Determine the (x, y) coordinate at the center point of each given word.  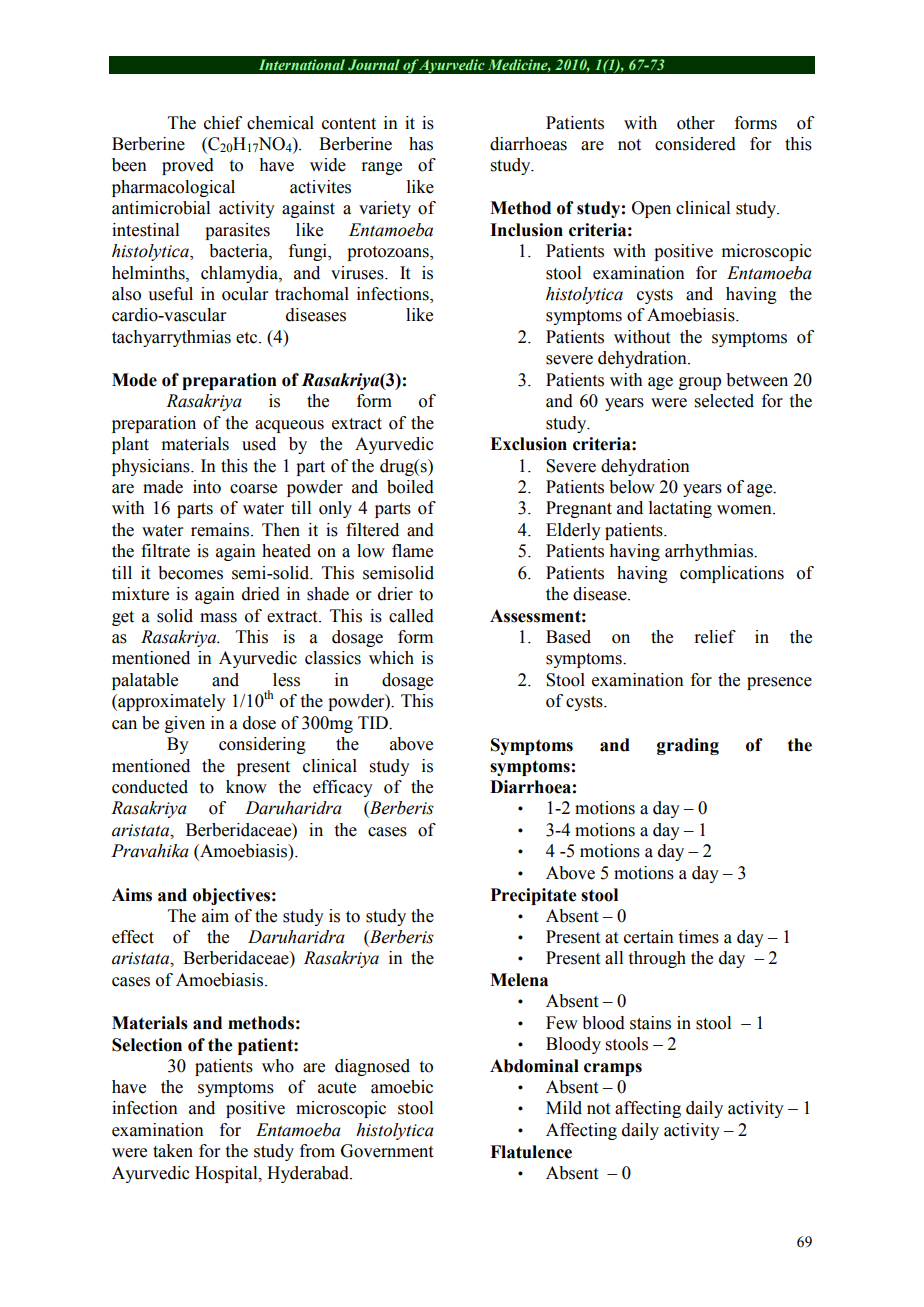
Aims (132, 895)
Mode (134, 380)
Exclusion (528, 444)
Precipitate (533, 896)
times (699, 937)
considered (695, 144)
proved (188, 166)
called (411, 616)
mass (218, 618)
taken (173, 1151)
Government (387, 1151)
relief (715, 637)
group (700, 383)
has (421, 144)
